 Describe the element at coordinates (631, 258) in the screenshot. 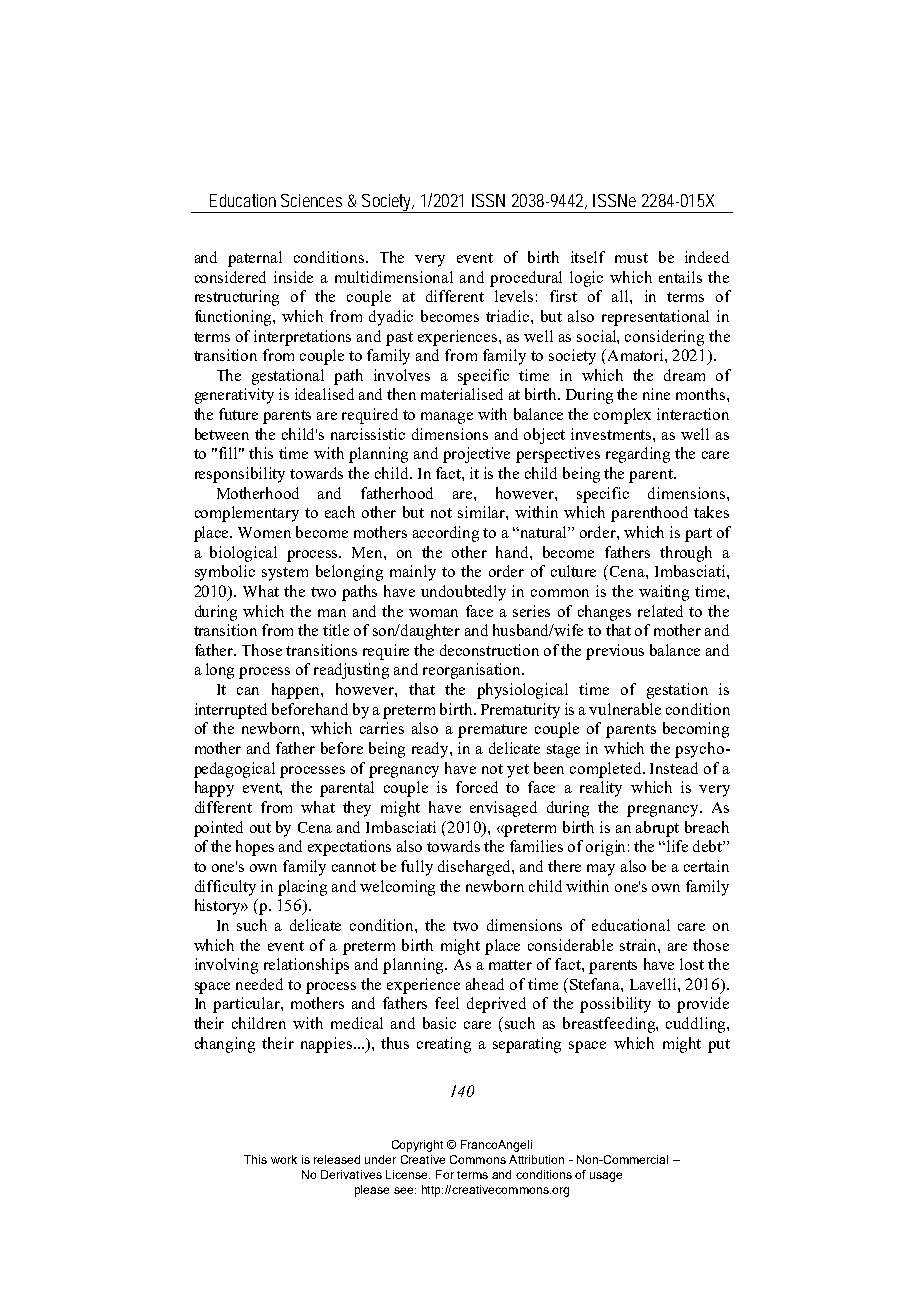

I see `must` at that location.
